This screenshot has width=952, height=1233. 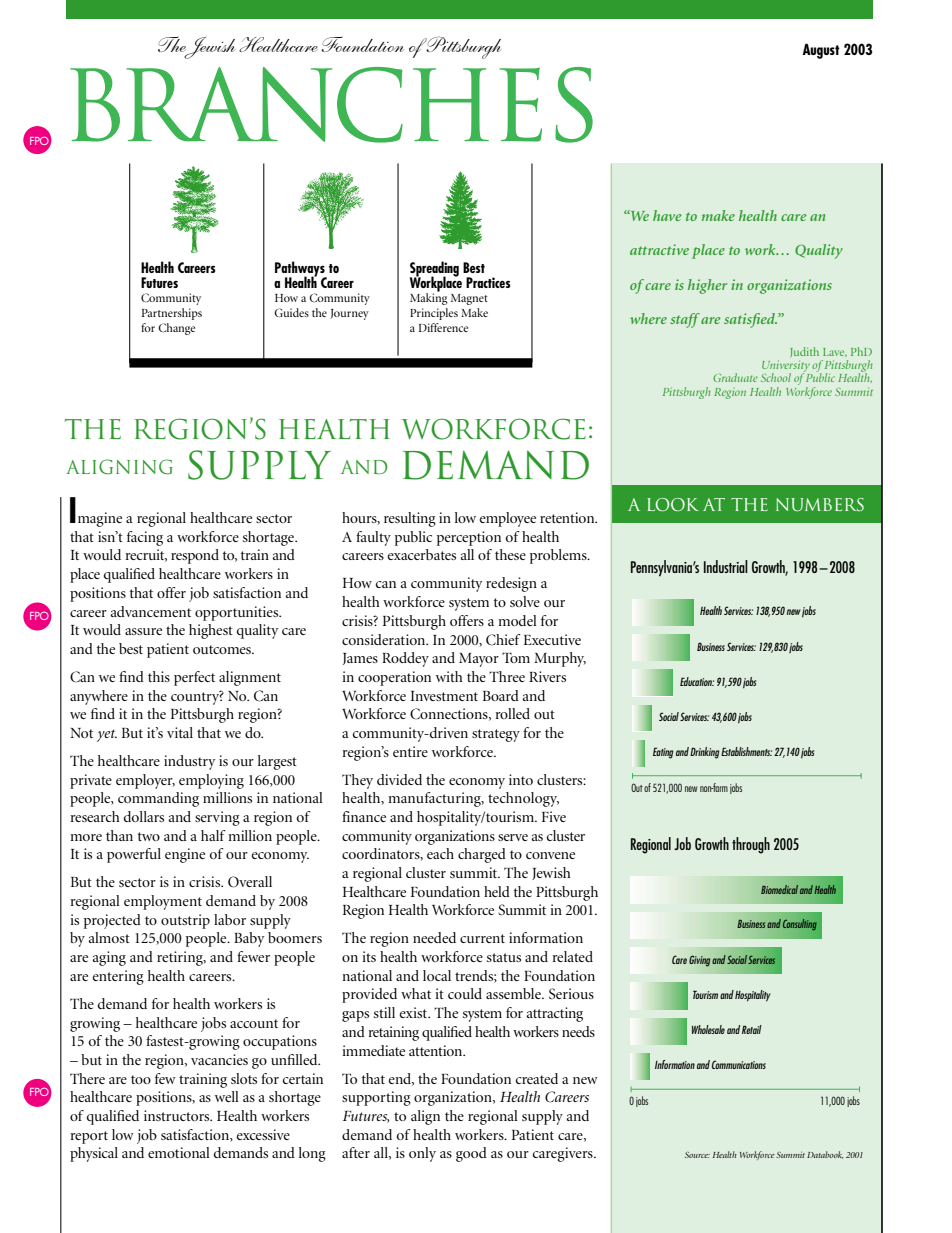 What do you see at coordinates (707, 286) in the screenshot?
I see `higher` at bounding box center [707, 286].
